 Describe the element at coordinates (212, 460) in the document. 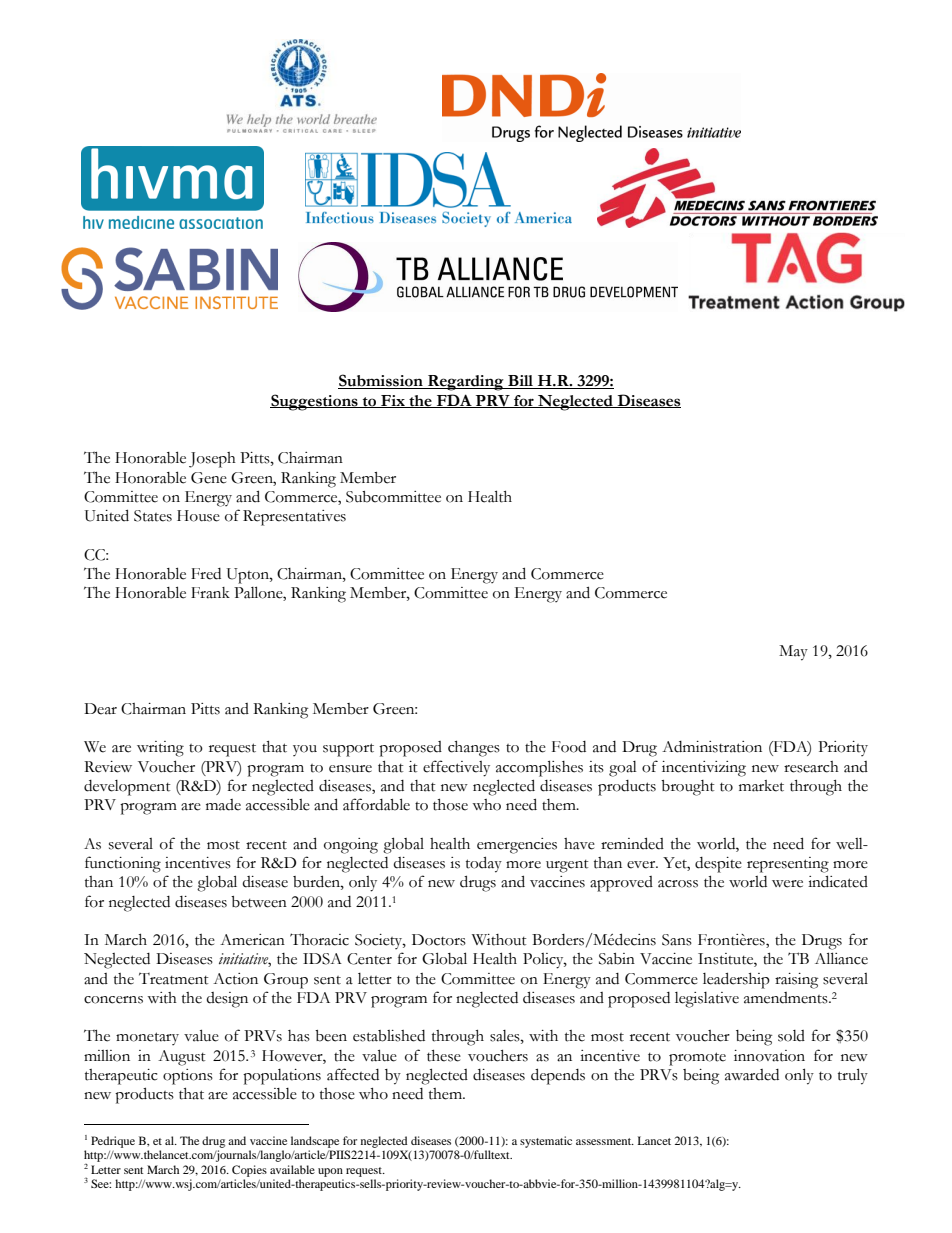

I see `Joseph` at that location.
